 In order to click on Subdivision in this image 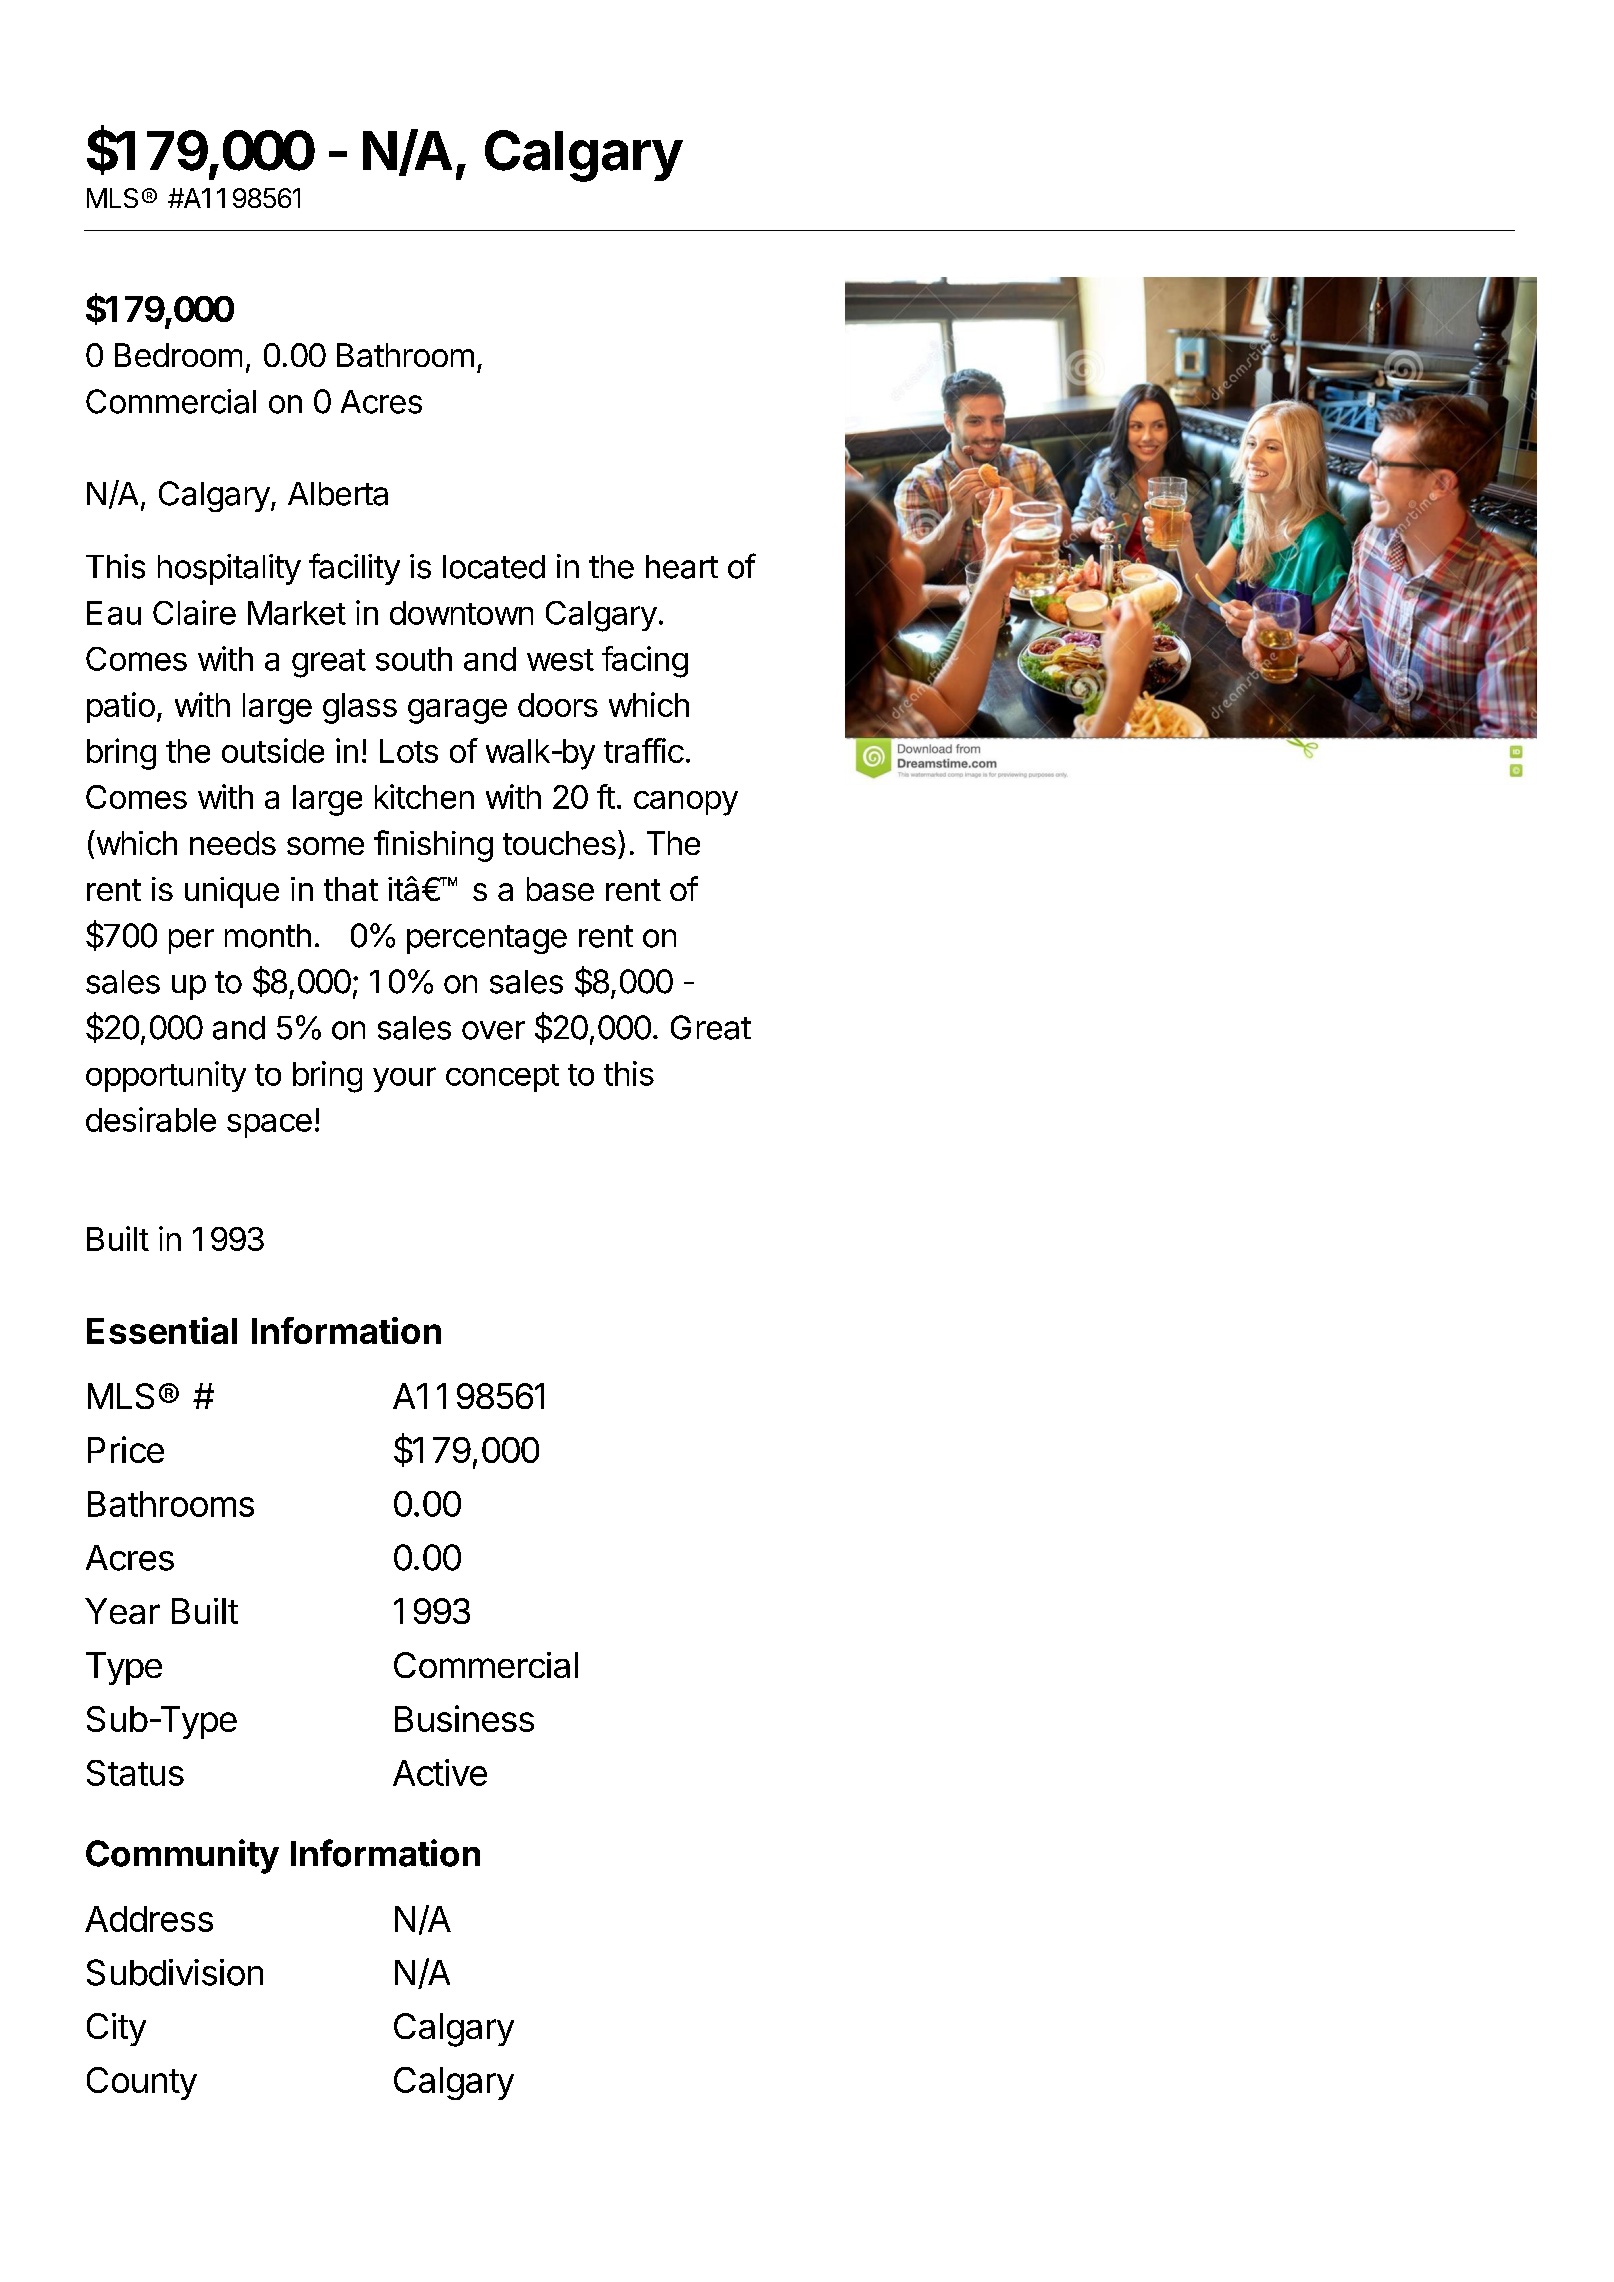, I will do `click(175, 1972)`.
